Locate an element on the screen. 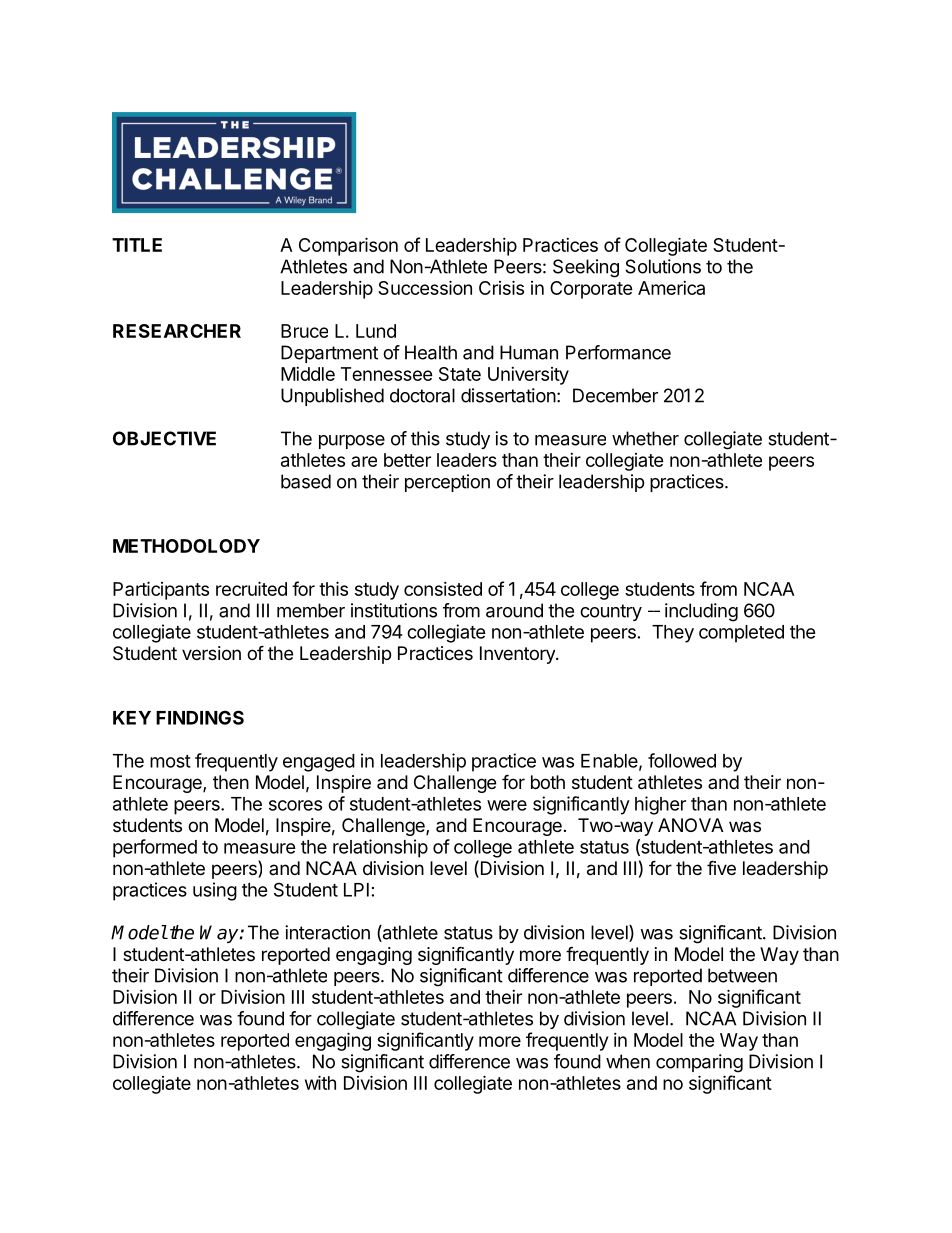  Solutions is located at coordinates (663, 266).
